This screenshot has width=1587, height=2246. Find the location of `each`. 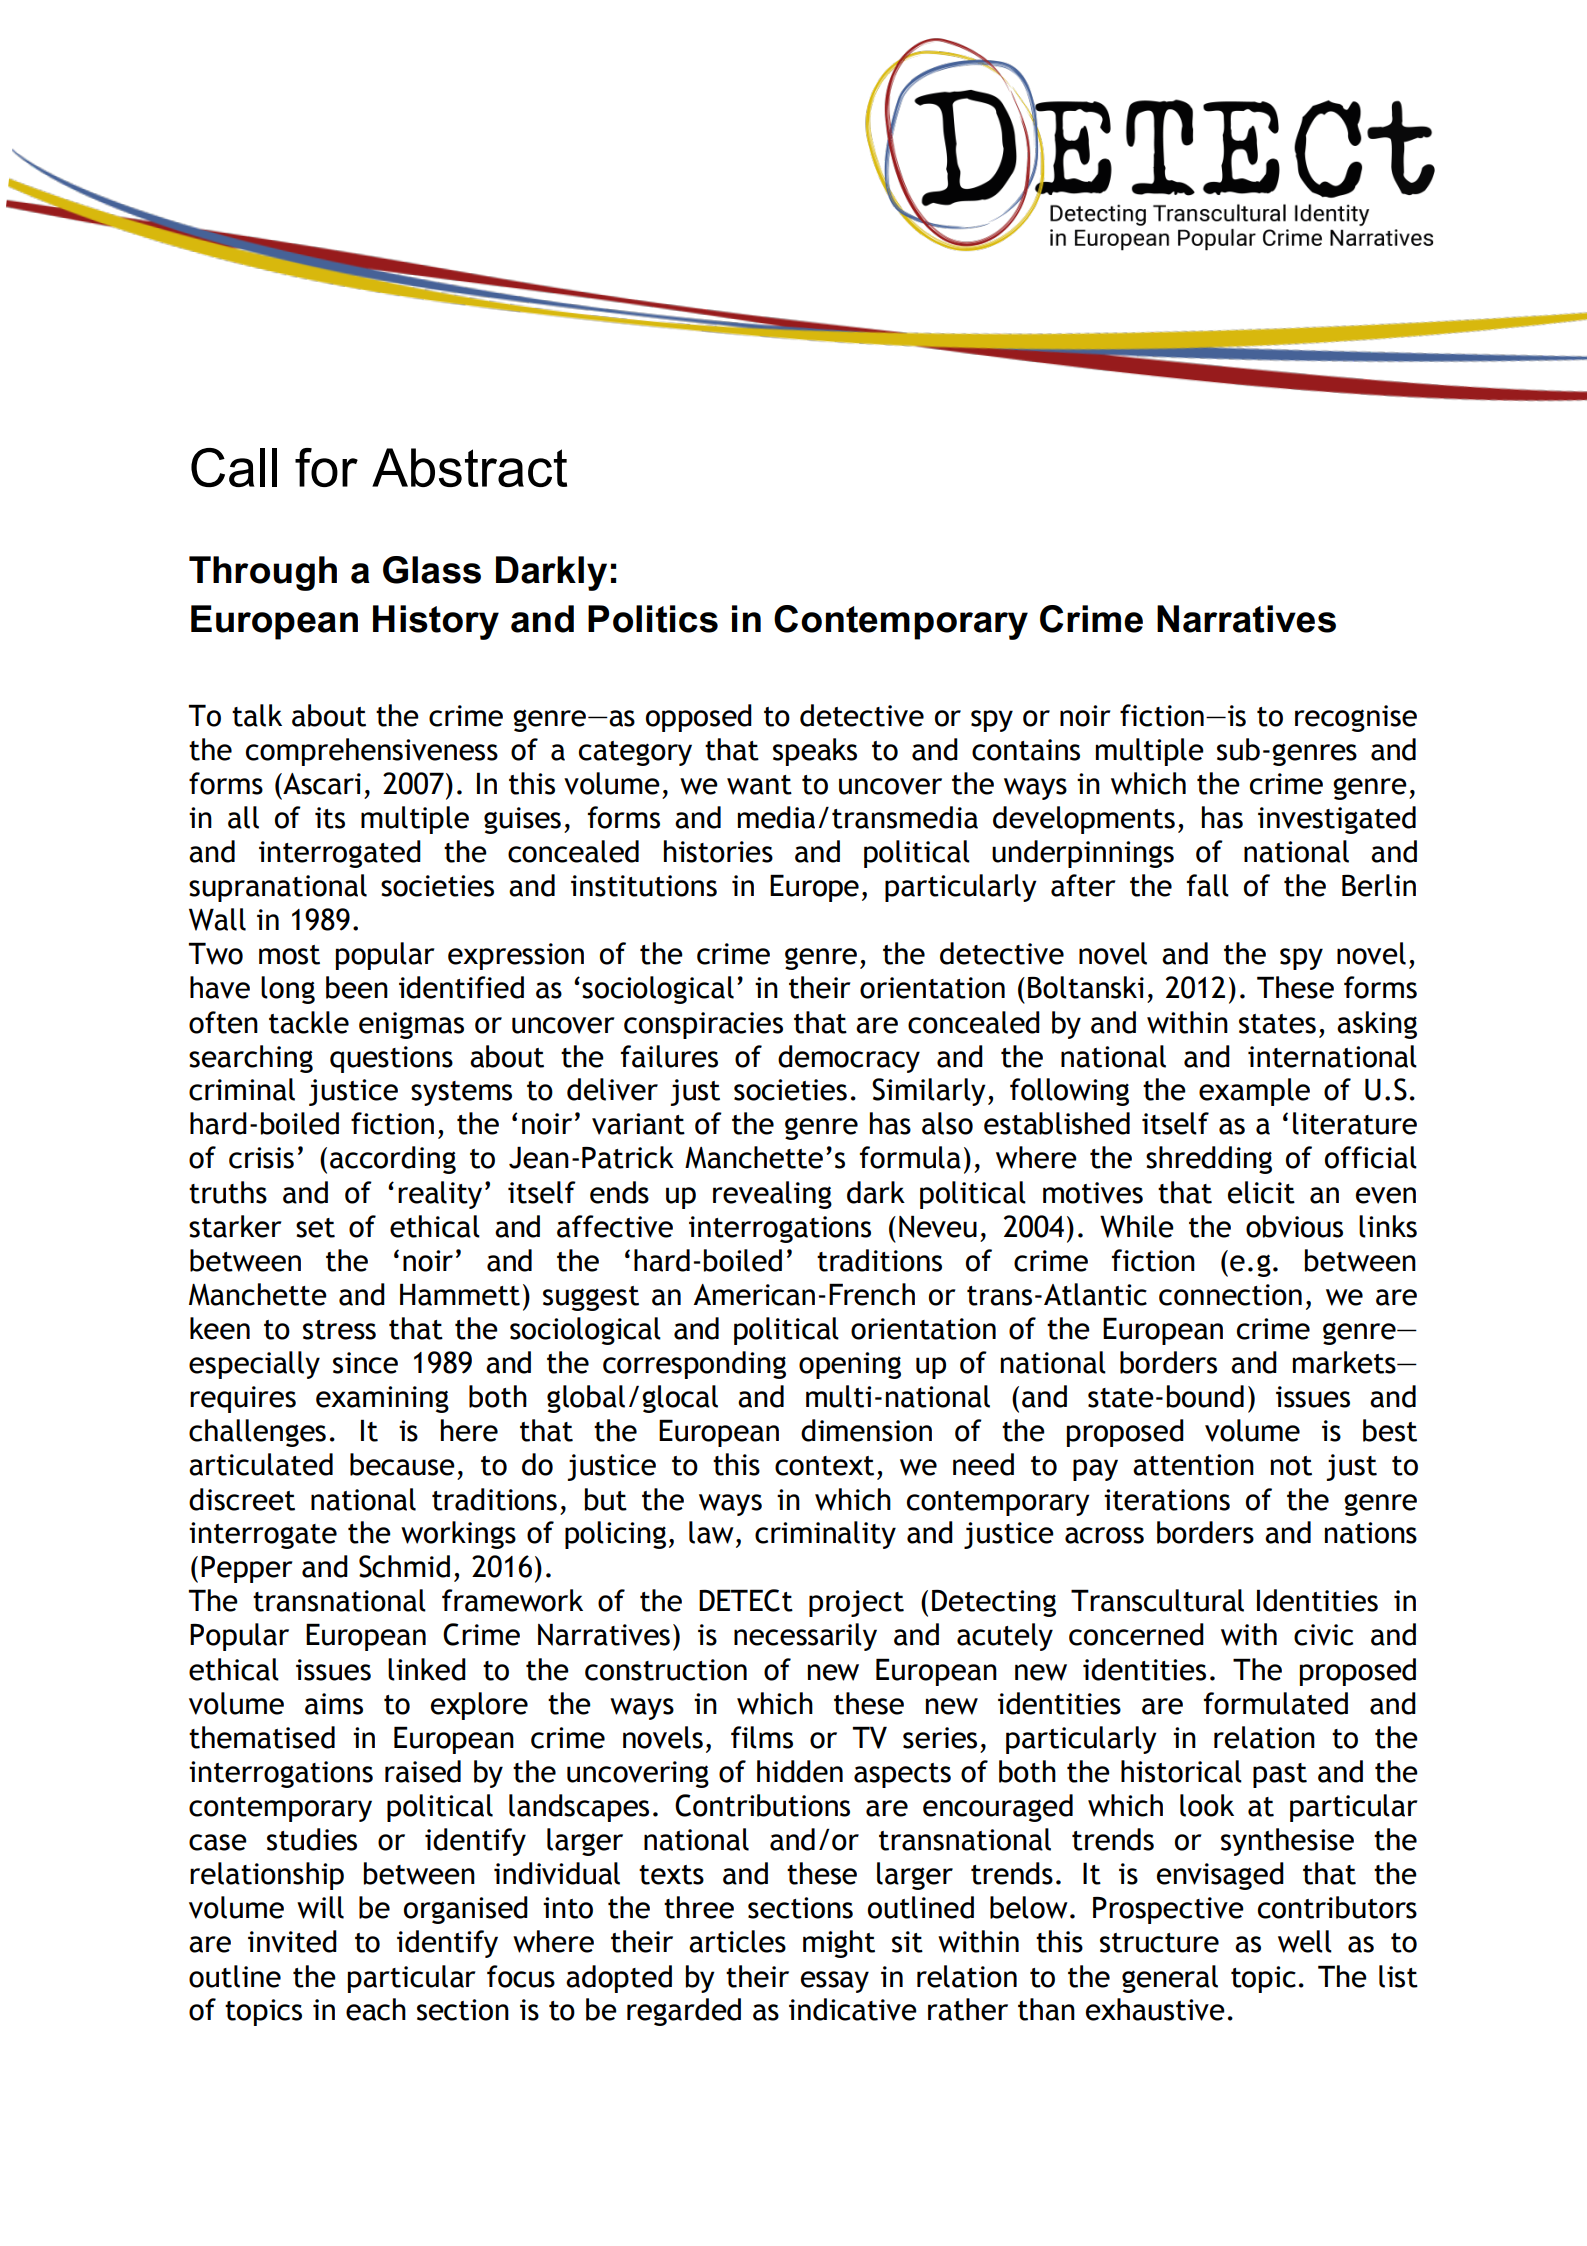

each is located at coordinates (376, 2009).
